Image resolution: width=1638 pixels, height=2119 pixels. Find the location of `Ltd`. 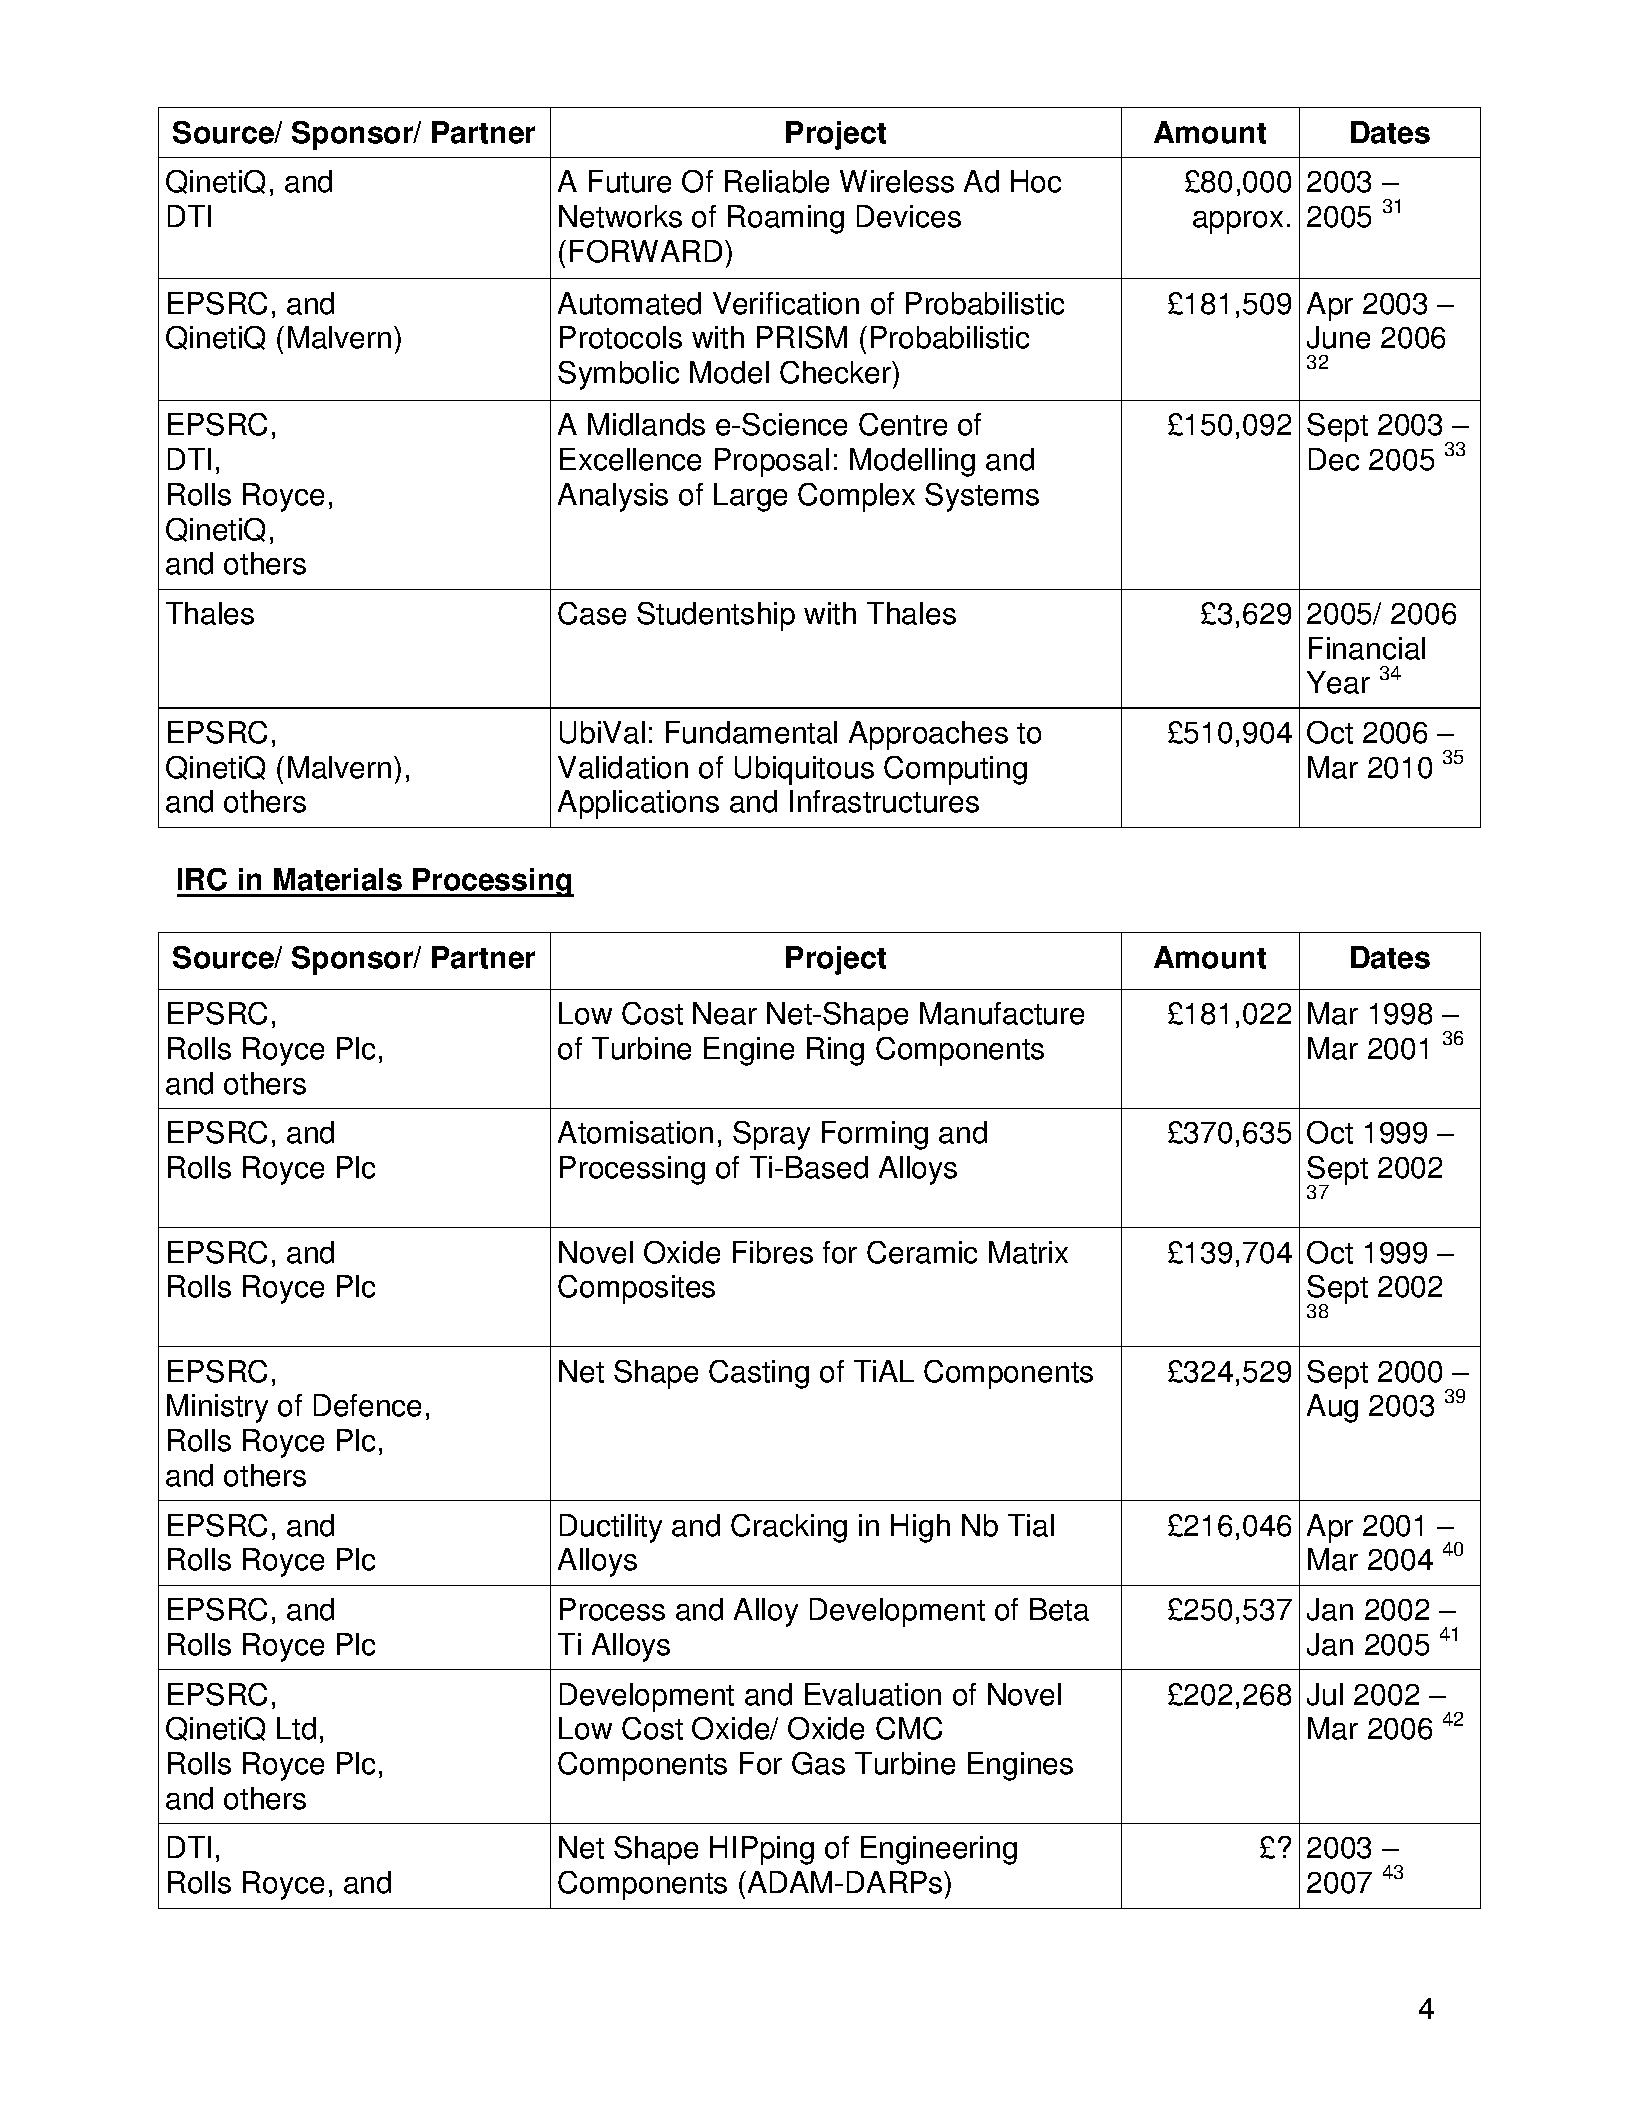

Ltd is located at coordinates (296, 1728).
